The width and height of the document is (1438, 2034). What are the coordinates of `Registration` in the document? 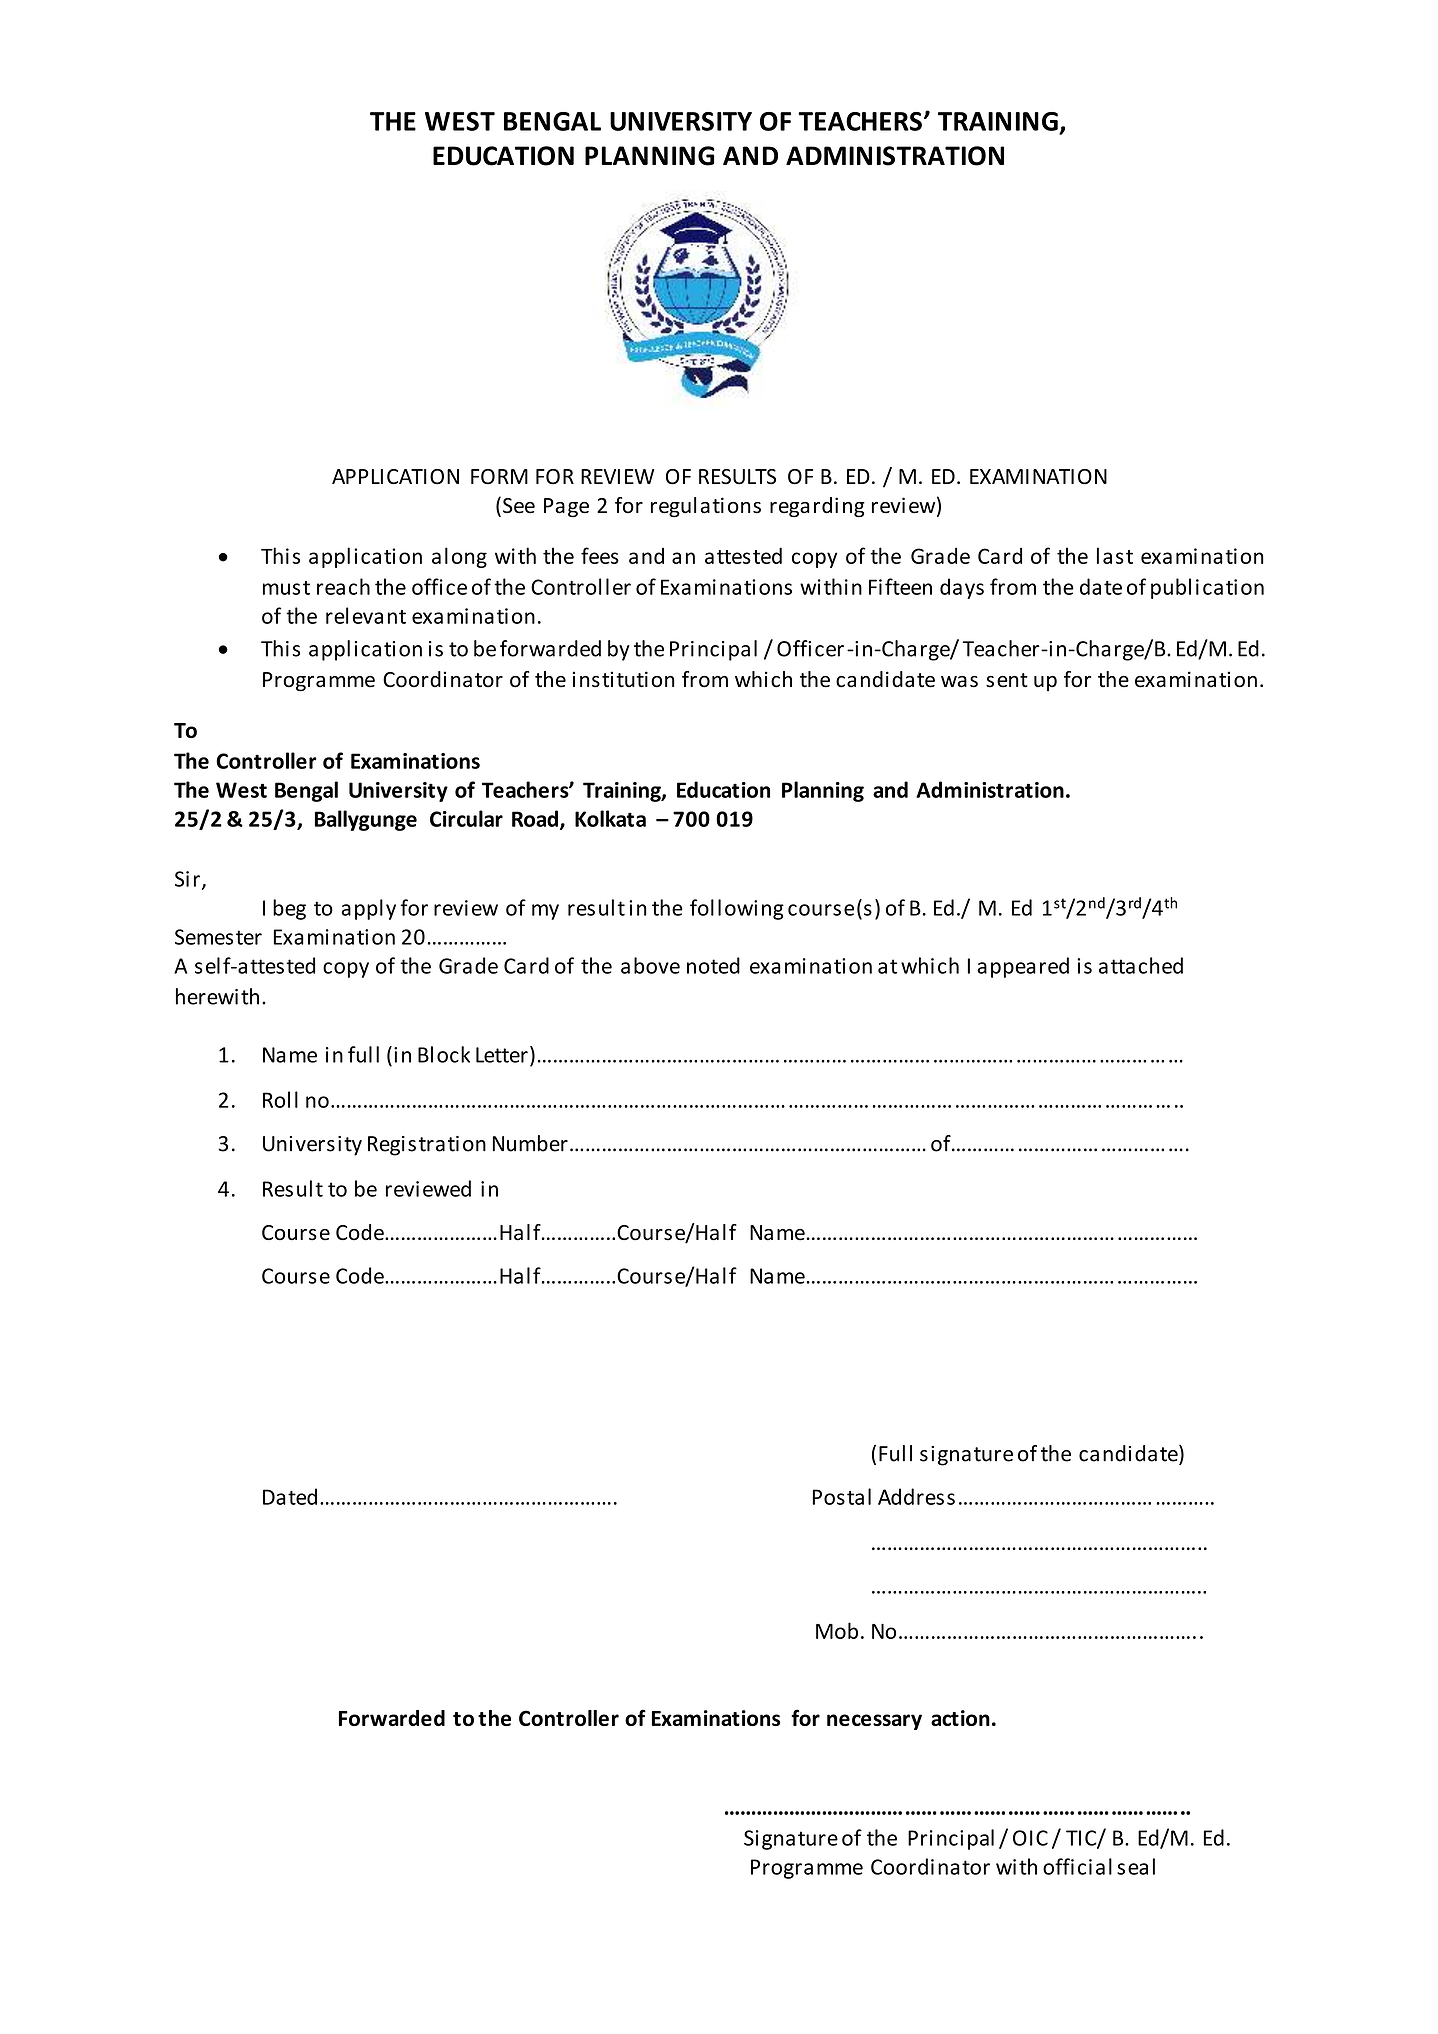 It's located at (427, 1146).
